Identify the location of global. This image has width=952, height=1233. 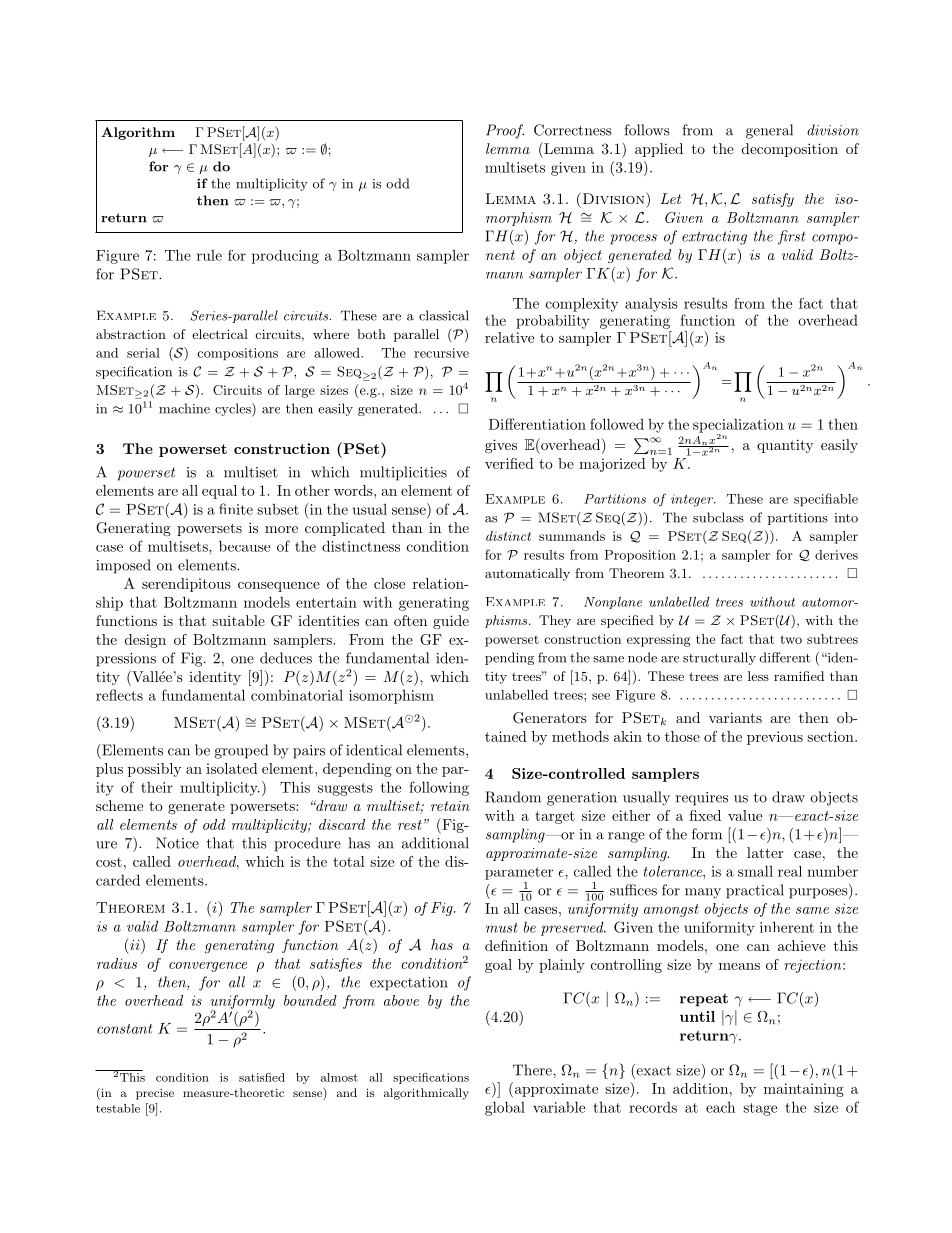
(505, 1108).
